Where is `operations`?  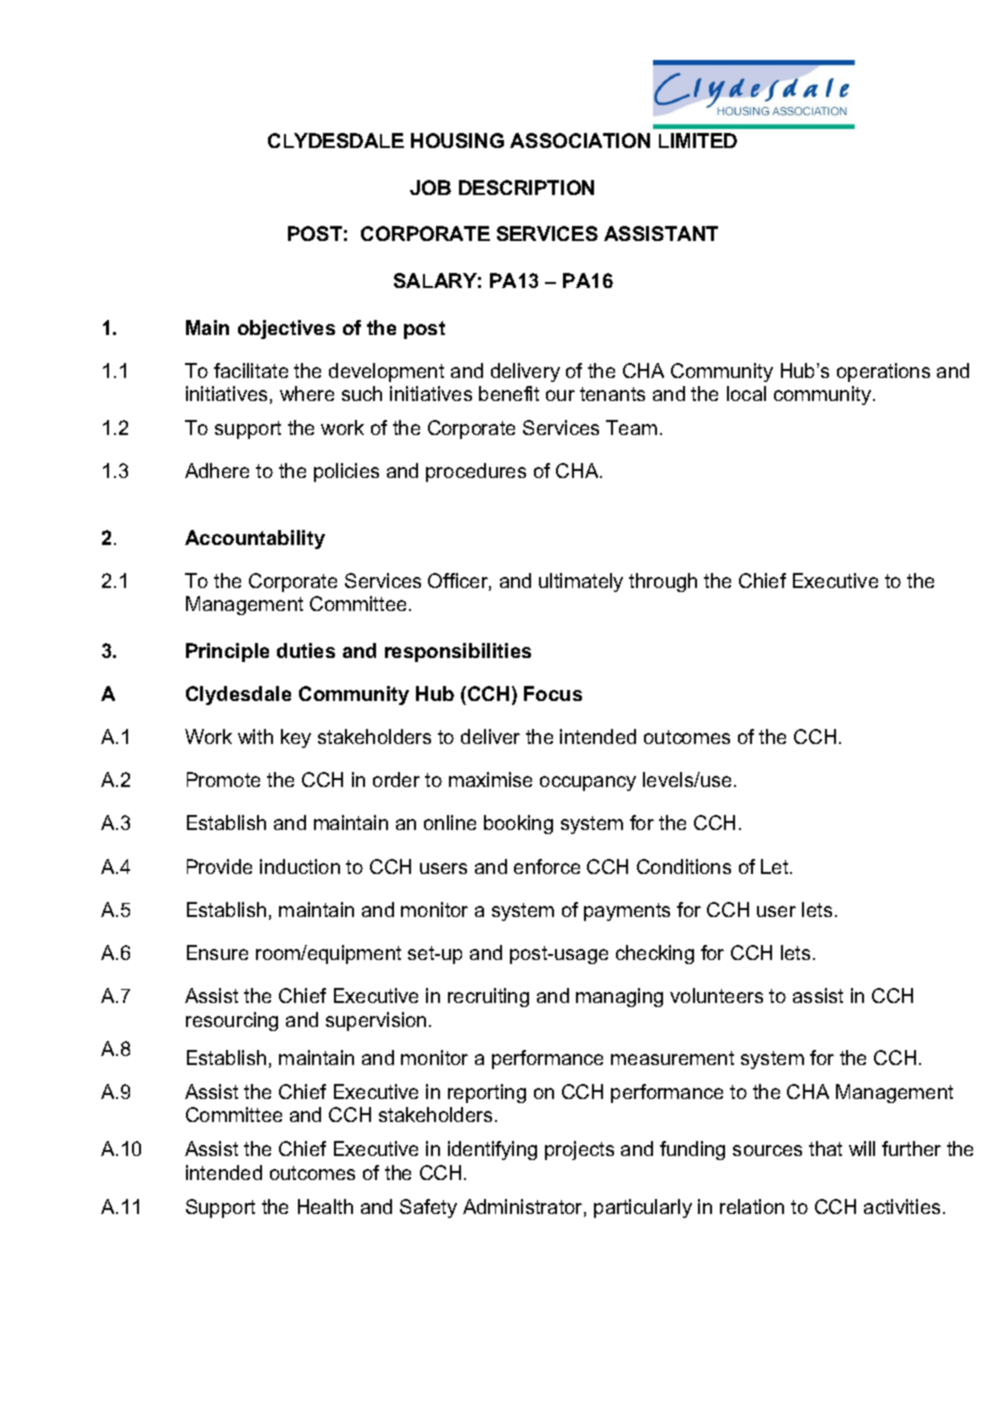
operations is located at coordinates (883, 372).
